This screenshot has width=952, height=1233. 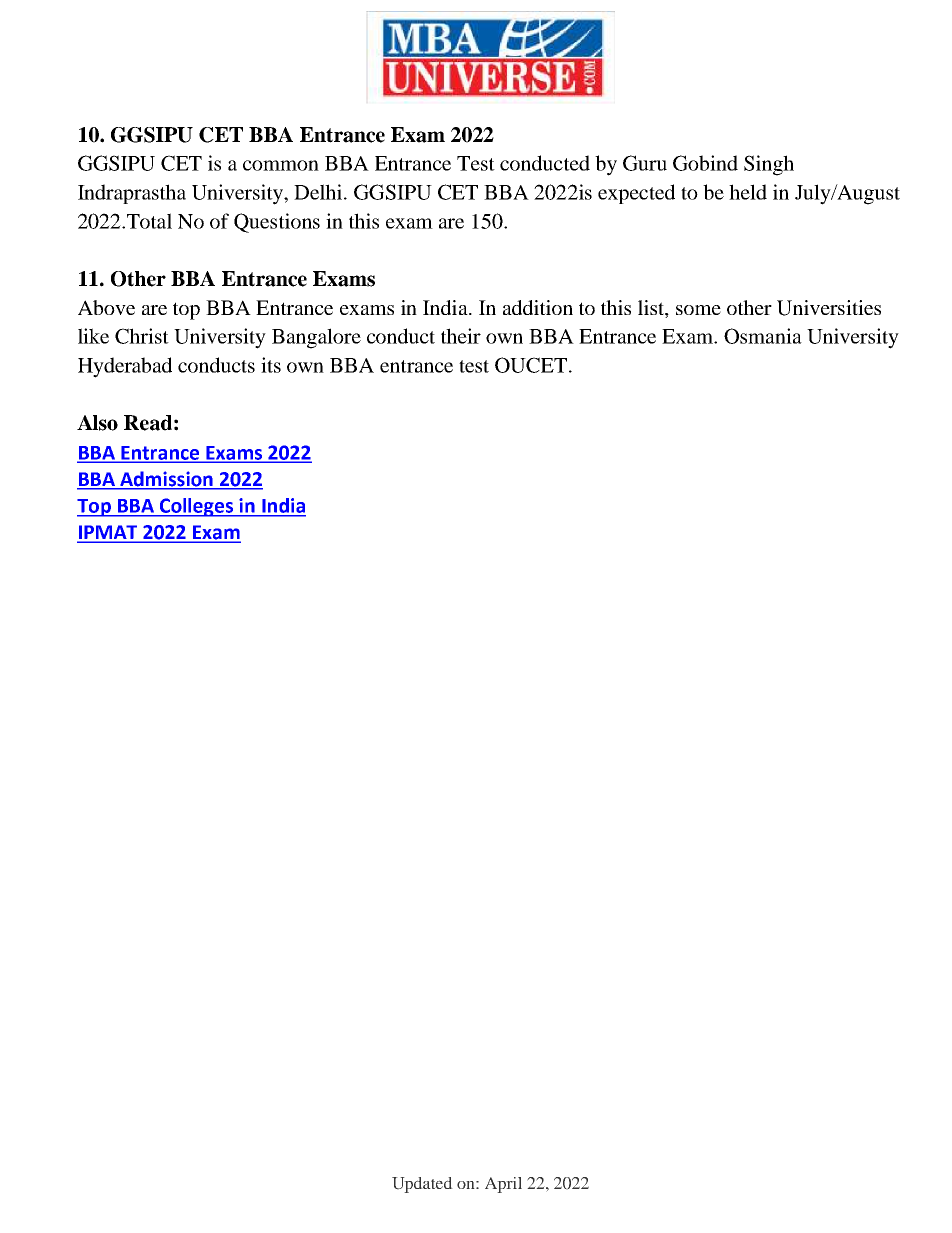 I want to click on Delhi, so click(x=319, y=192).
